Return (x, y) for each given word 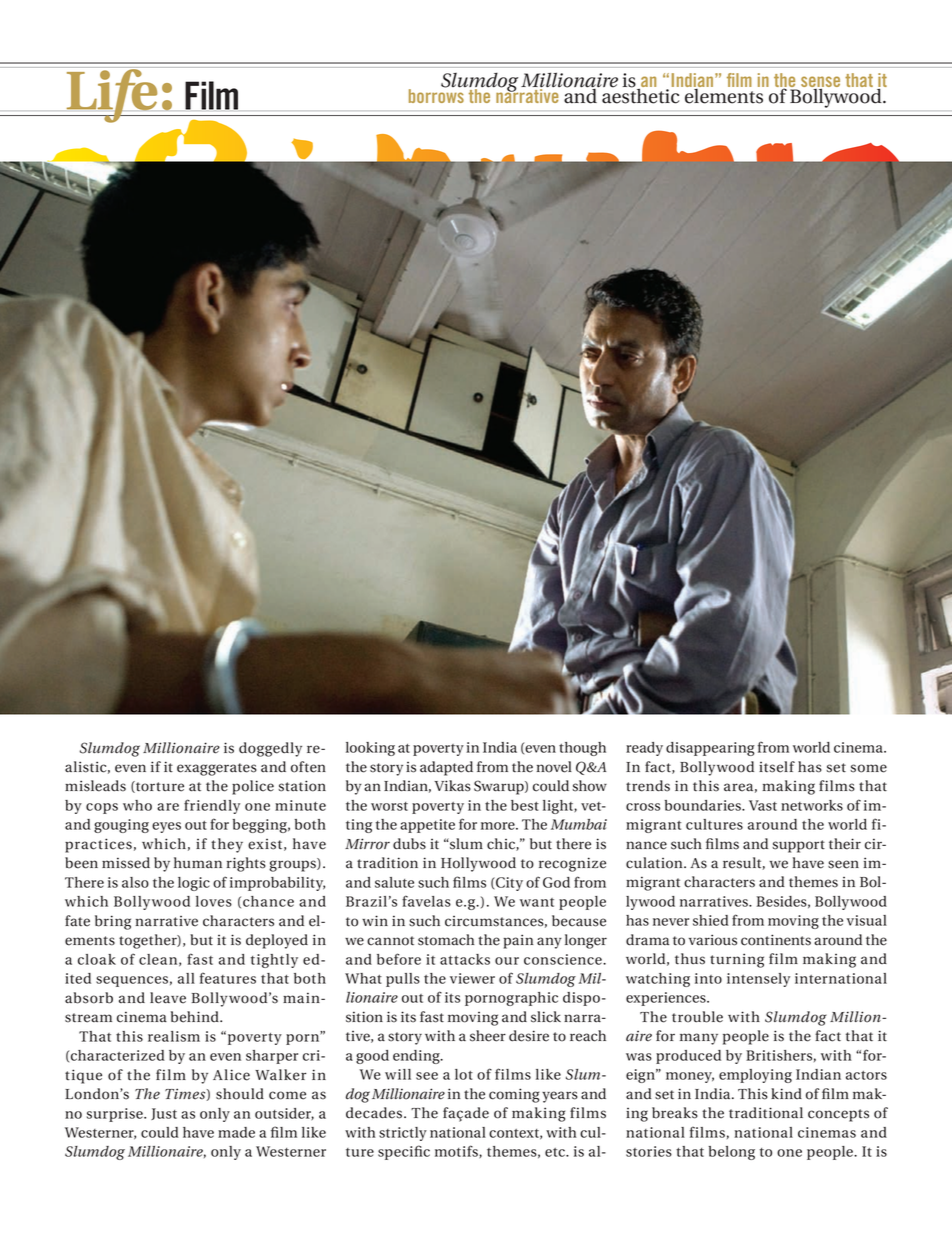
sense (820, 82)
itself (777, 767)
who (137, 805)
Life (112, 95)
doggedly (270, 749)
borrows (437, 94)
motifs (457, 1151)
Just (164, 1114)
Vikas (452, 786)
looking (370, 749)
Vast (763, 805)
